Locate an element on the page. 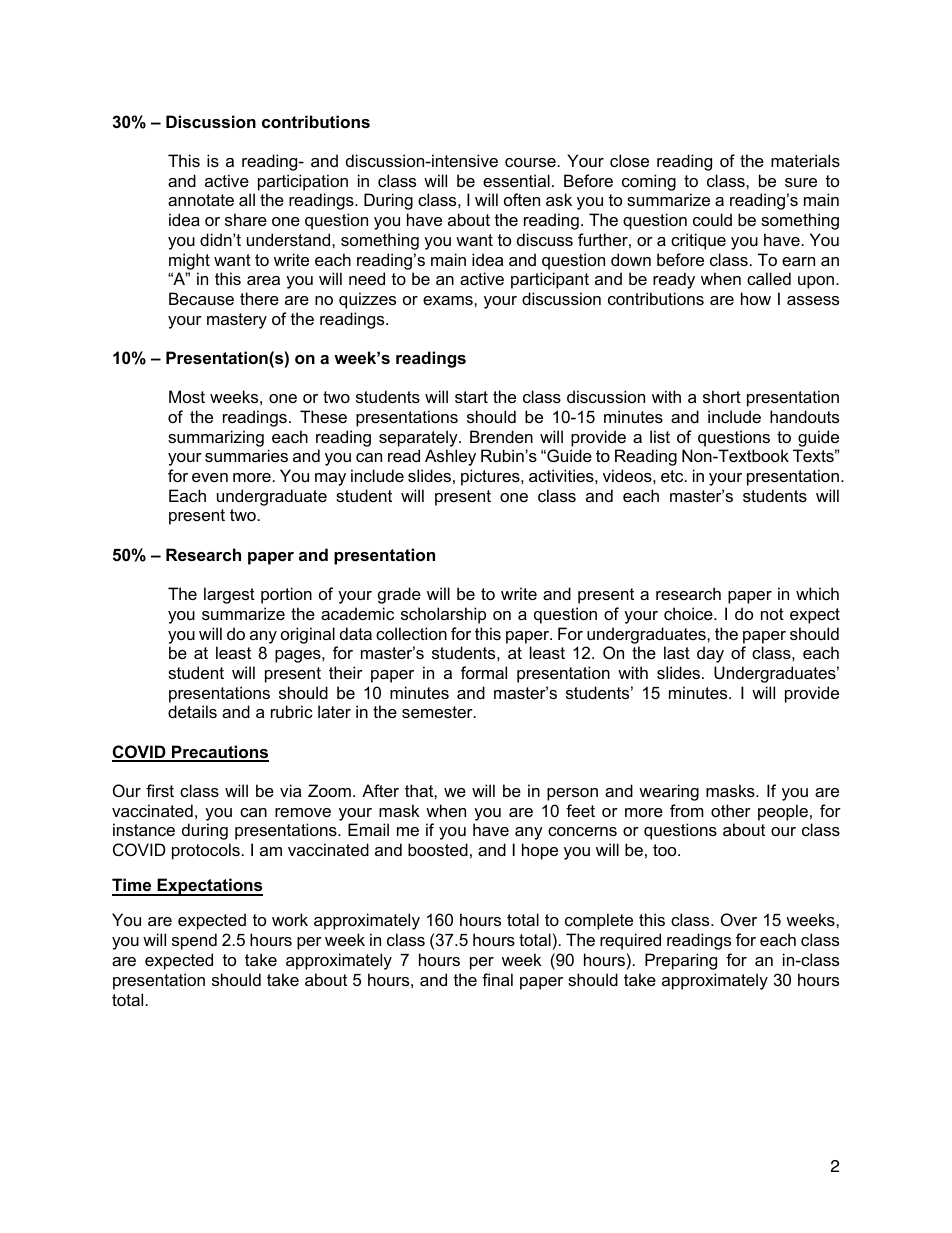 Image resolution: width=952 pixels, height=1233 pixels. essential is located at coordinates (516, 180).
